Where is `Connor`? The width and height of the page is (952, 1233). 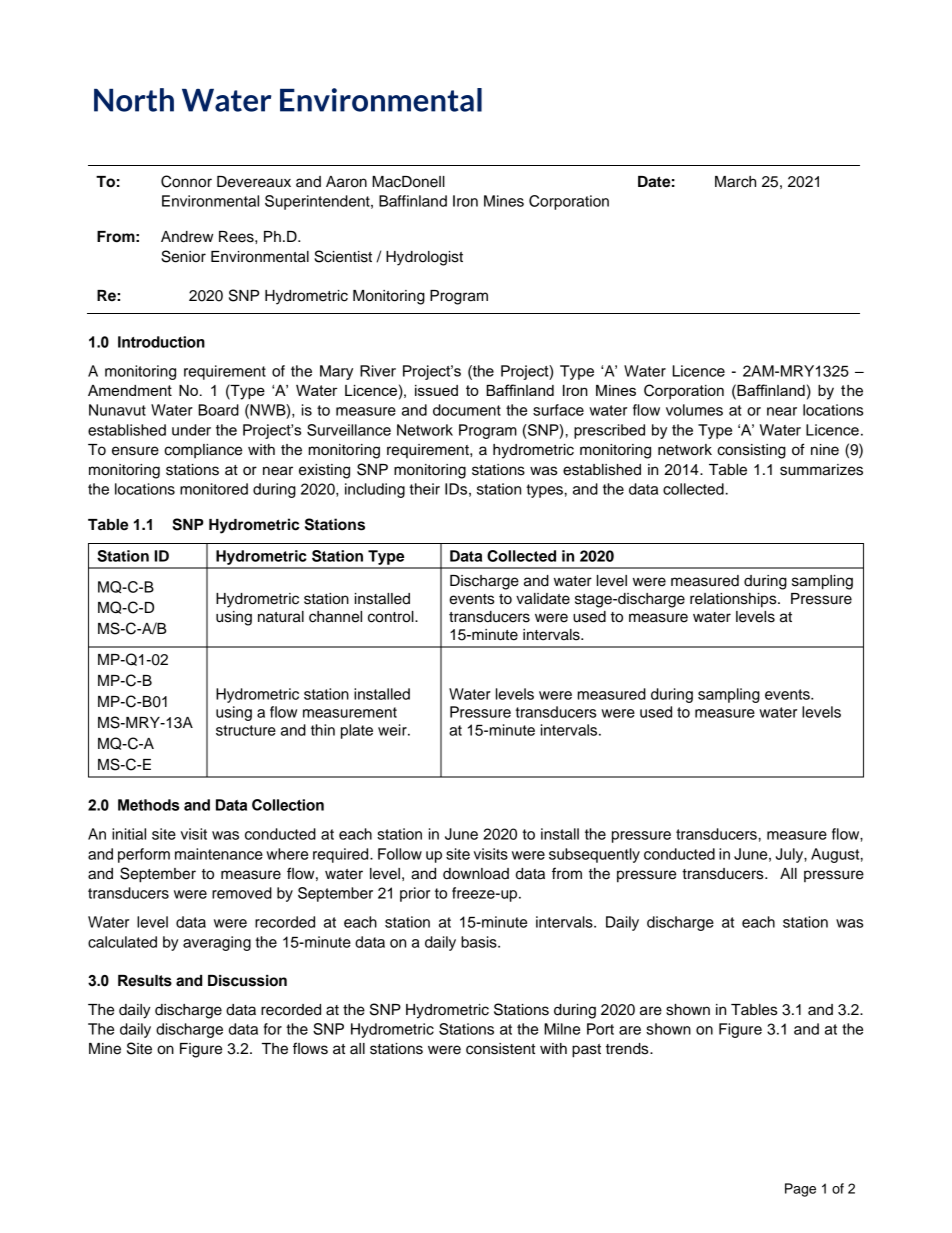
Connor is located at coordinates (186, 181).
